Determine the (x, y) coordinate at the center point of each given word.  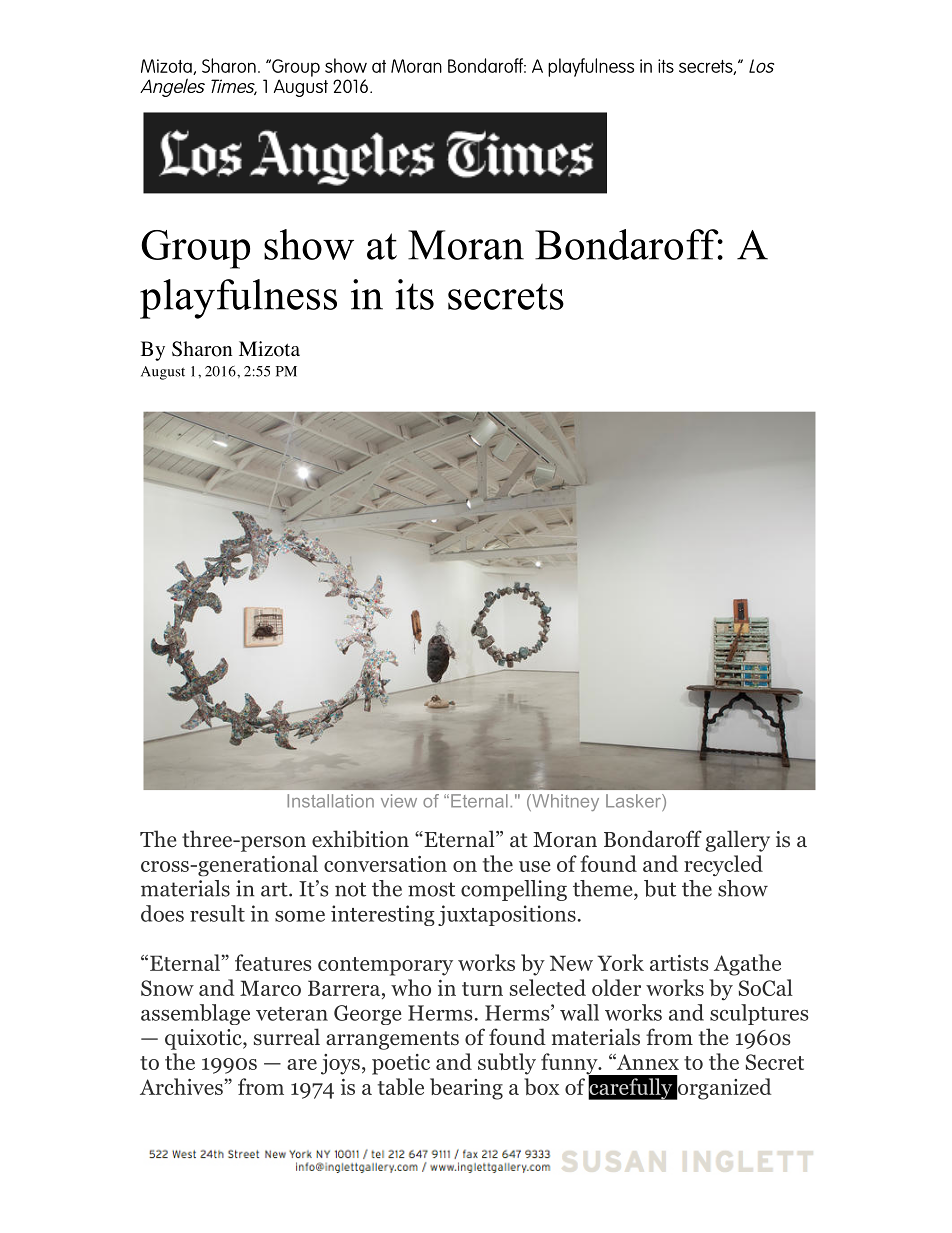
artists (679, 963)
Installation (330, 801)
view (399, 801)
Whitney (564, 802)
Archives (181, 1086)
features (273, 962)
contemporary (385, 966)
